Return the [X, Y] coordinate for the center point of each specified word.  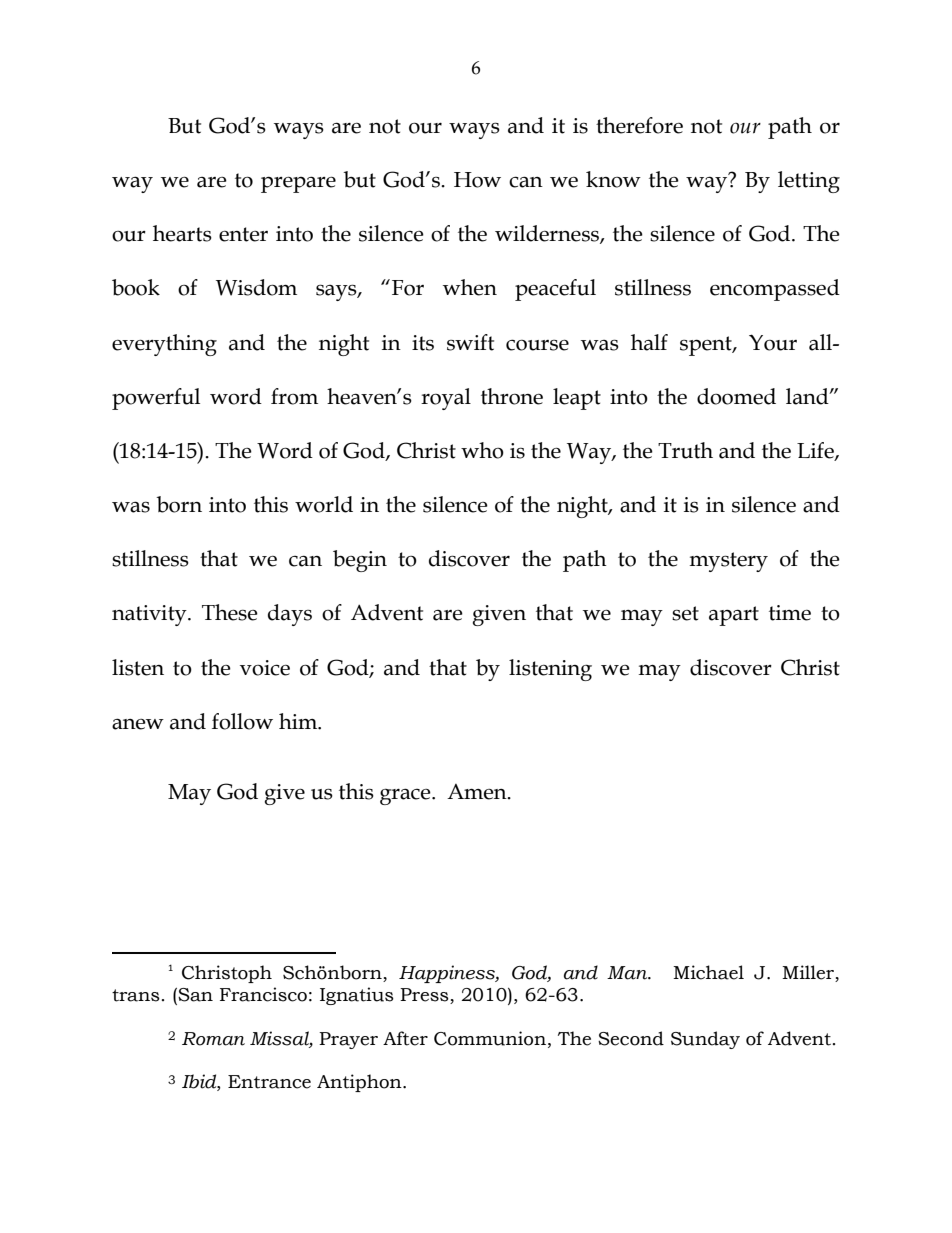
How [477, 180]
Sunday [705, 1040]
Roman [213, 1039]
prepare [298, 184]
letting [809, 182]
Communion [490, 1038]
